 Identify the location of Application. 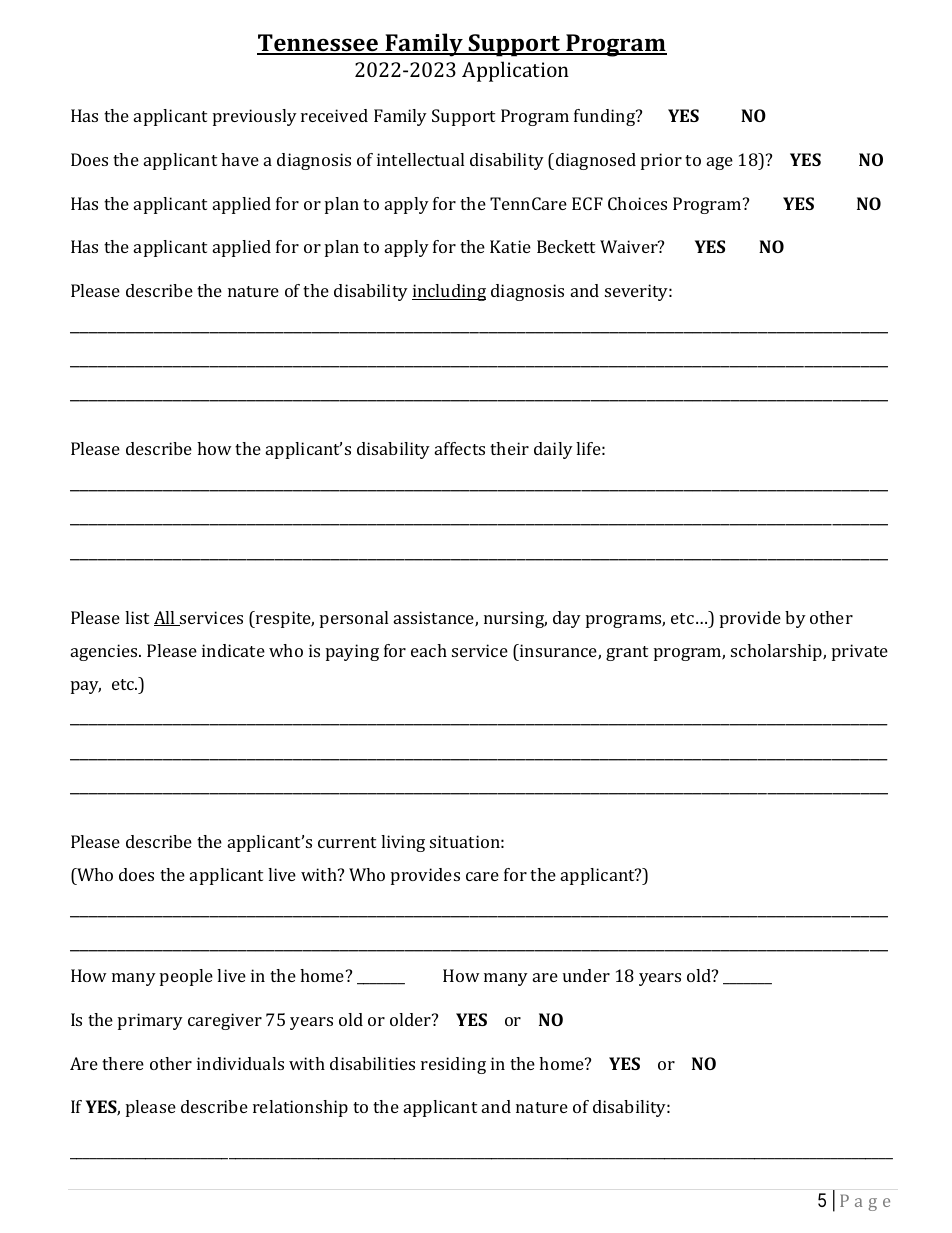
(515, 71).
